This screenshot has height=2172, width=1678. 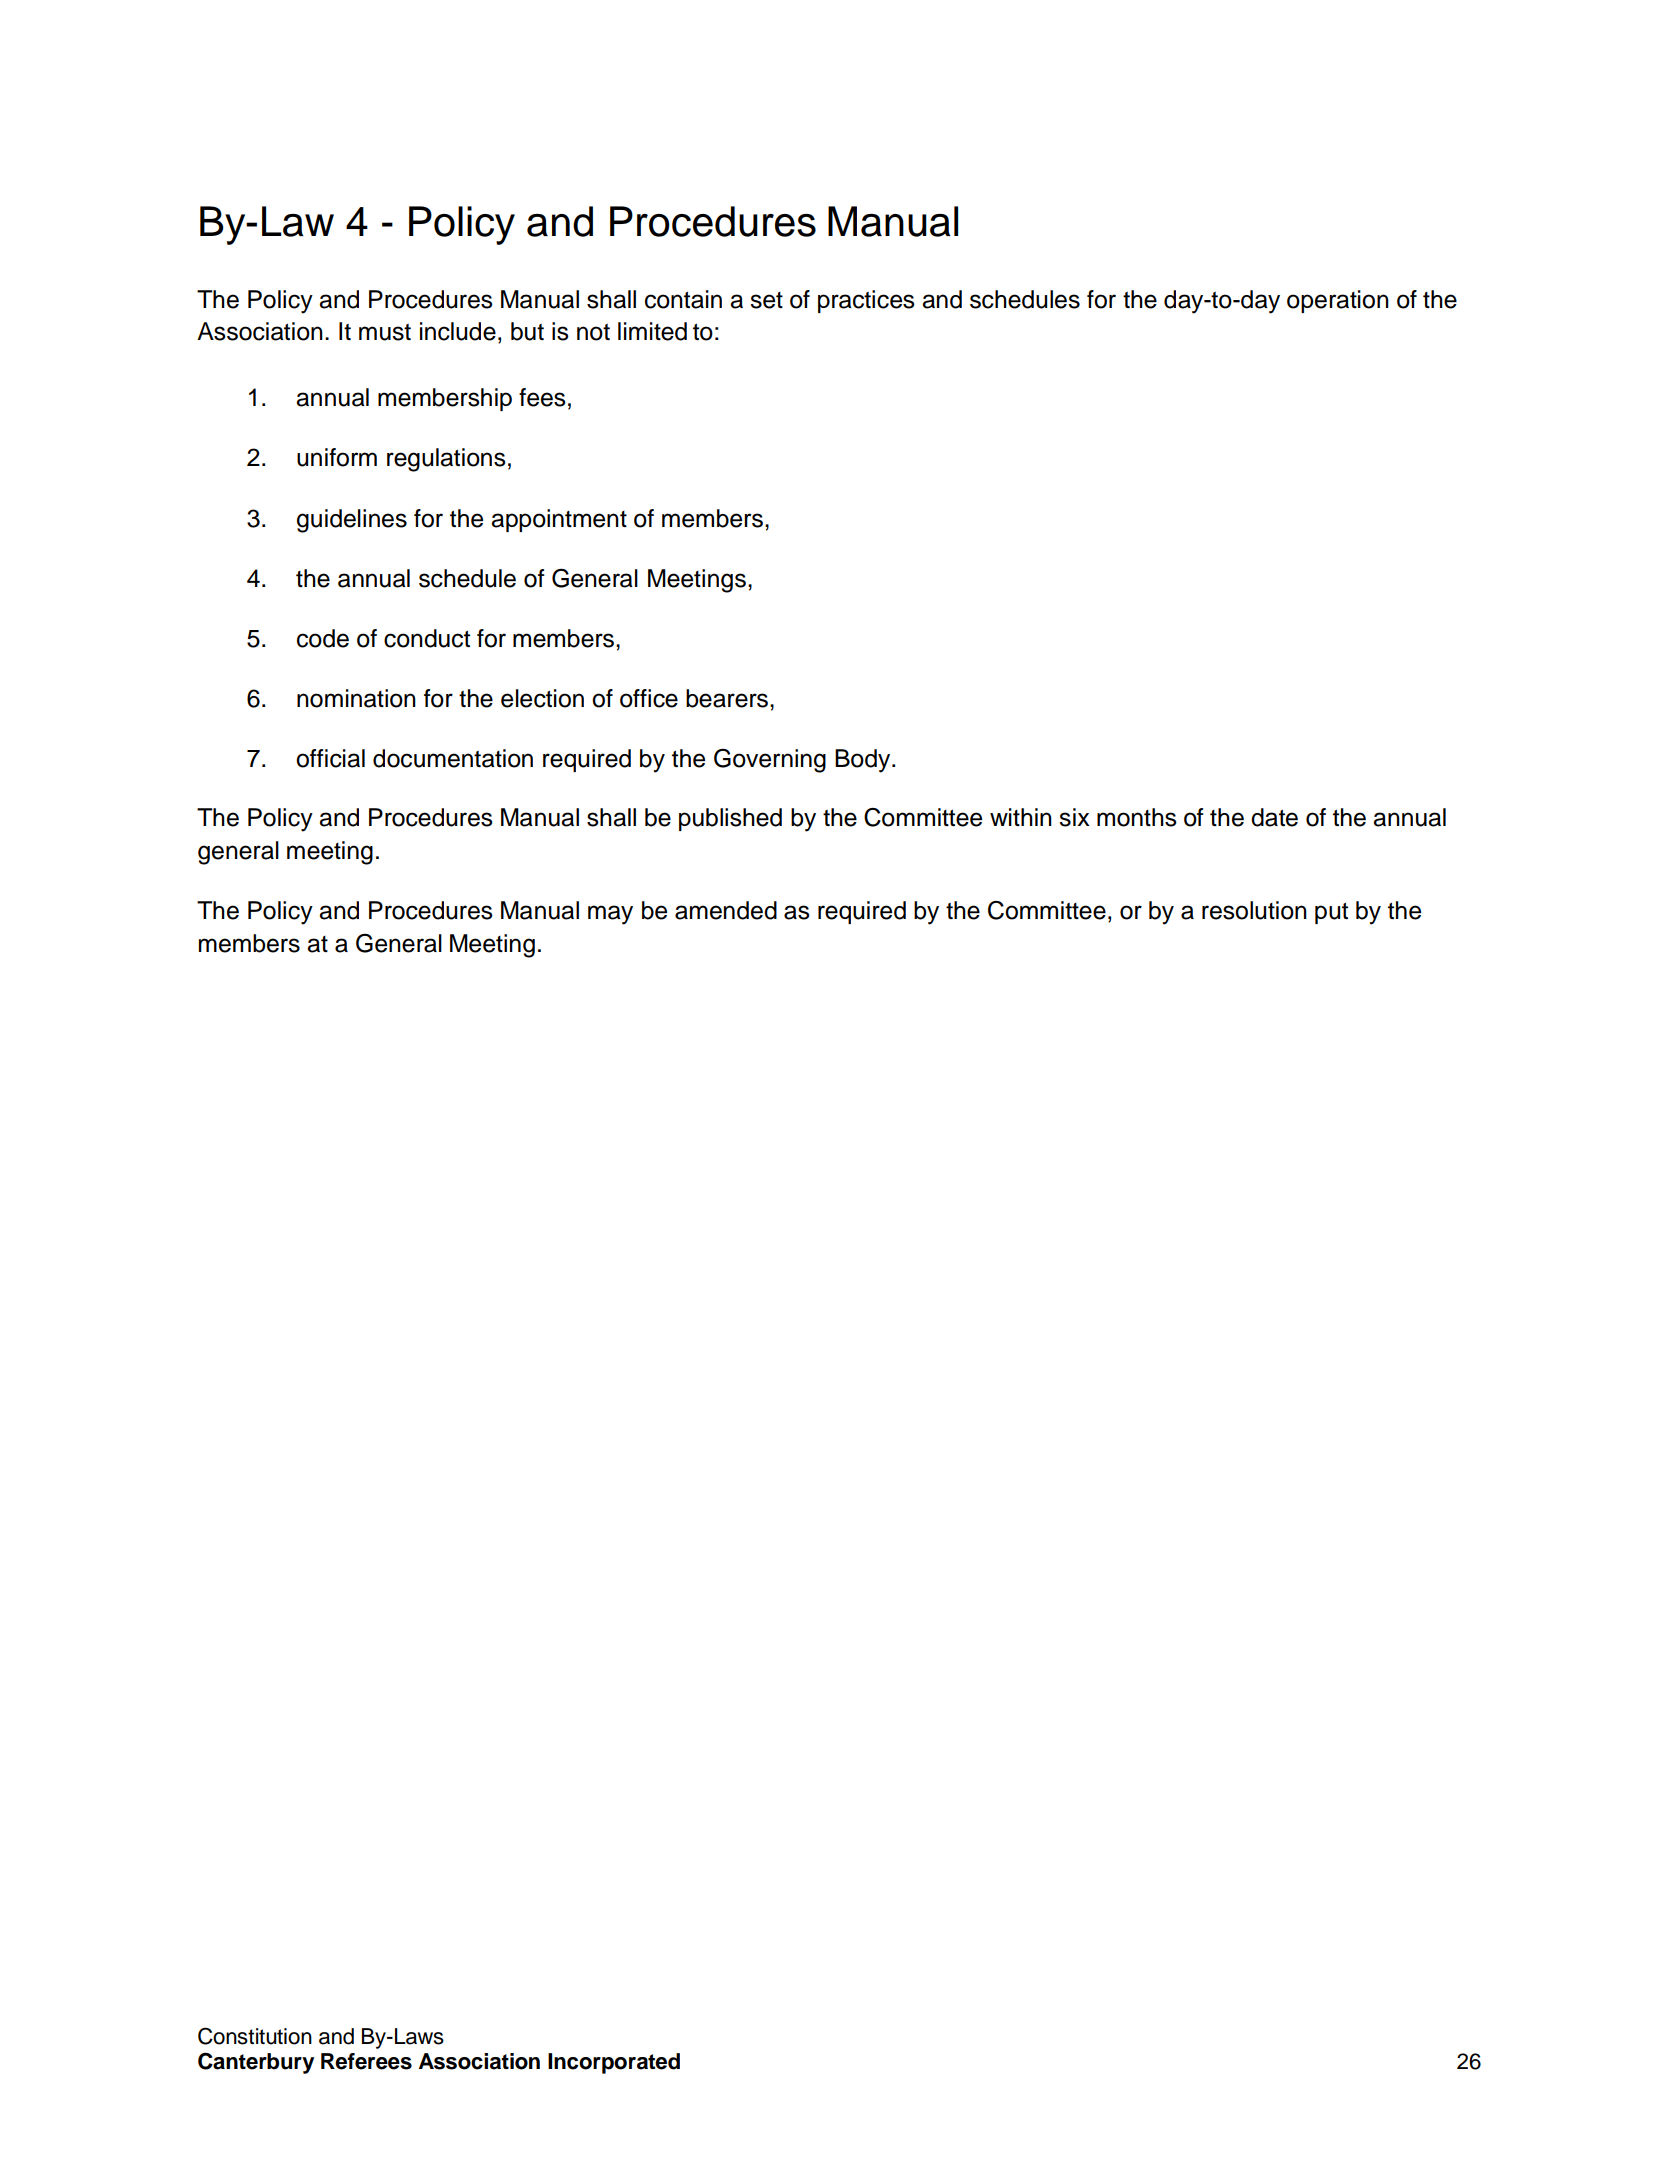 What do you see at coordinates (366, 2061) in the screenshot?
I see `Referees` at bounding box center [366, 2061].
